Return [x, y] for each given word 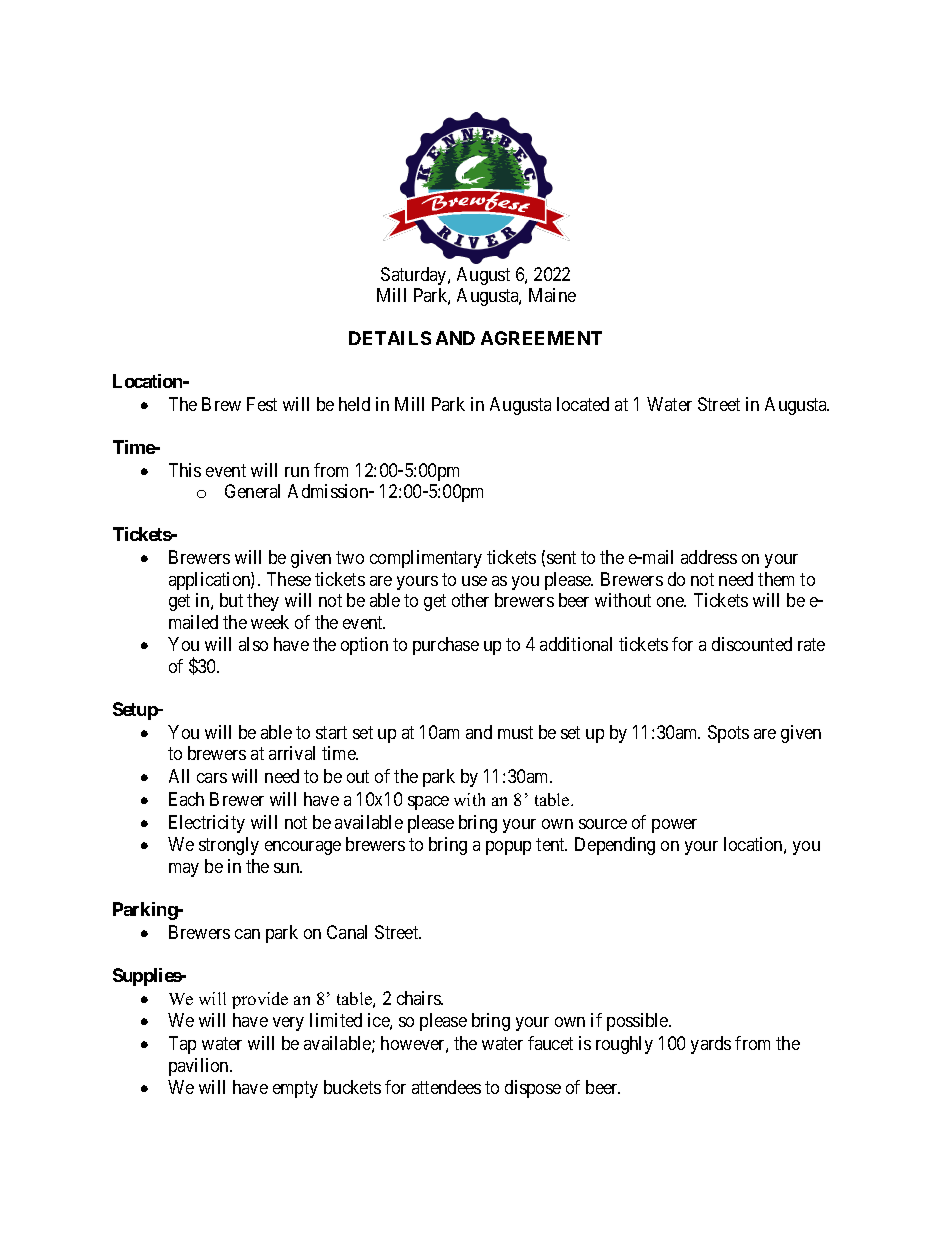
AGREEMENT [541, 338]
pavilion [200, 1067]
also [253, 644]
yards [711, 1045]
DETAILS [390, 338]
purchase [446, 646]
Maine [552, 295]
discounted [752, 644]
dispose [533, 1089]
